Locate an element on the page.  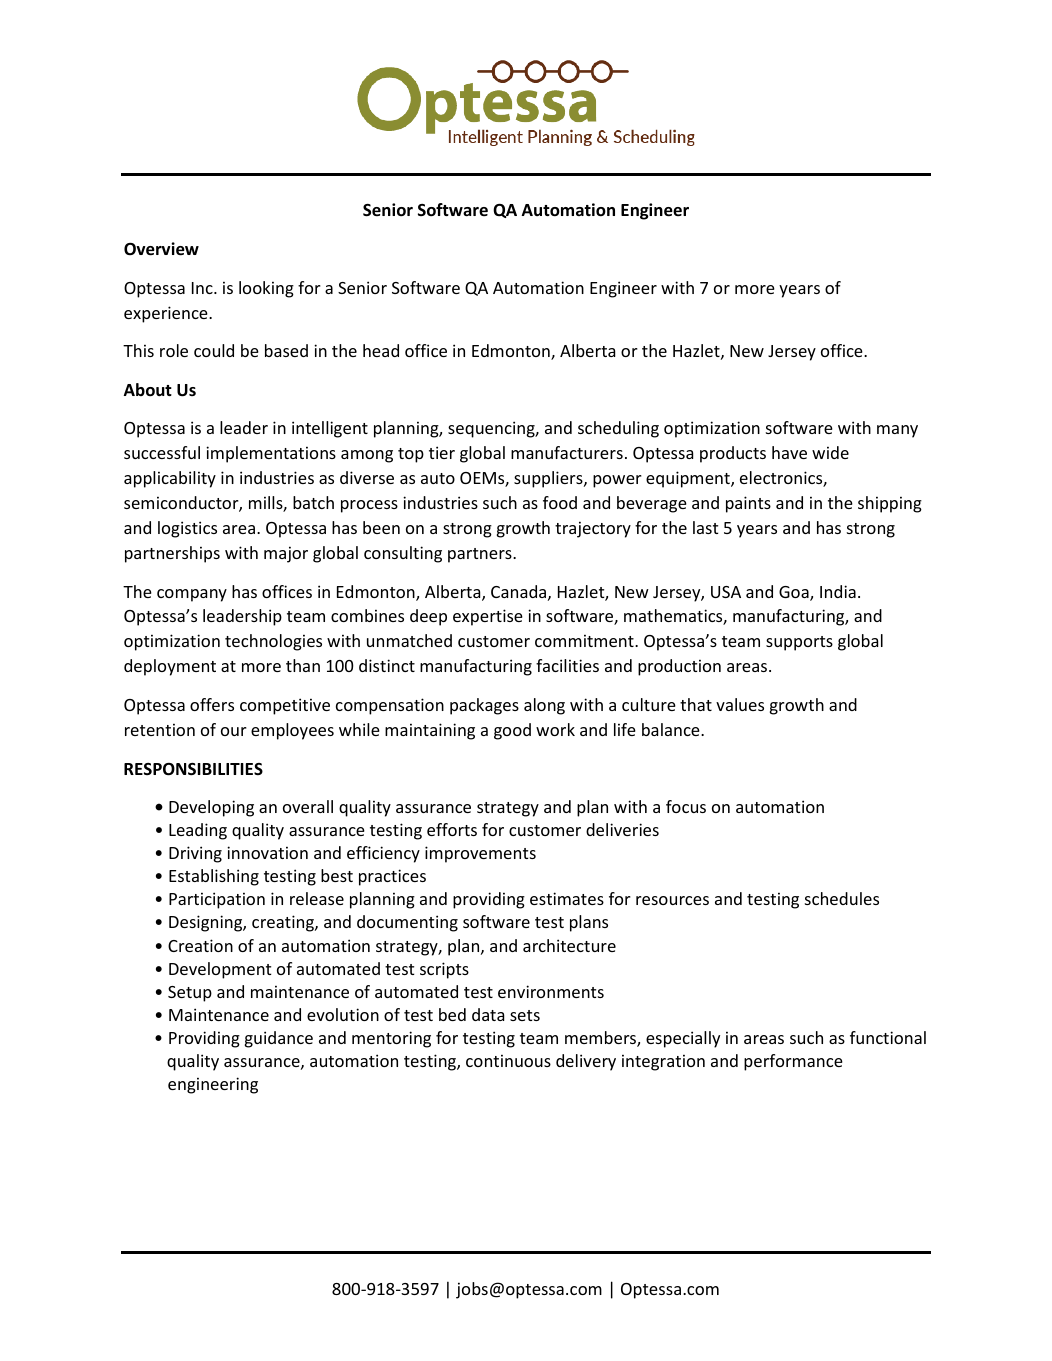
focus is located at coordinates (686, 806).
